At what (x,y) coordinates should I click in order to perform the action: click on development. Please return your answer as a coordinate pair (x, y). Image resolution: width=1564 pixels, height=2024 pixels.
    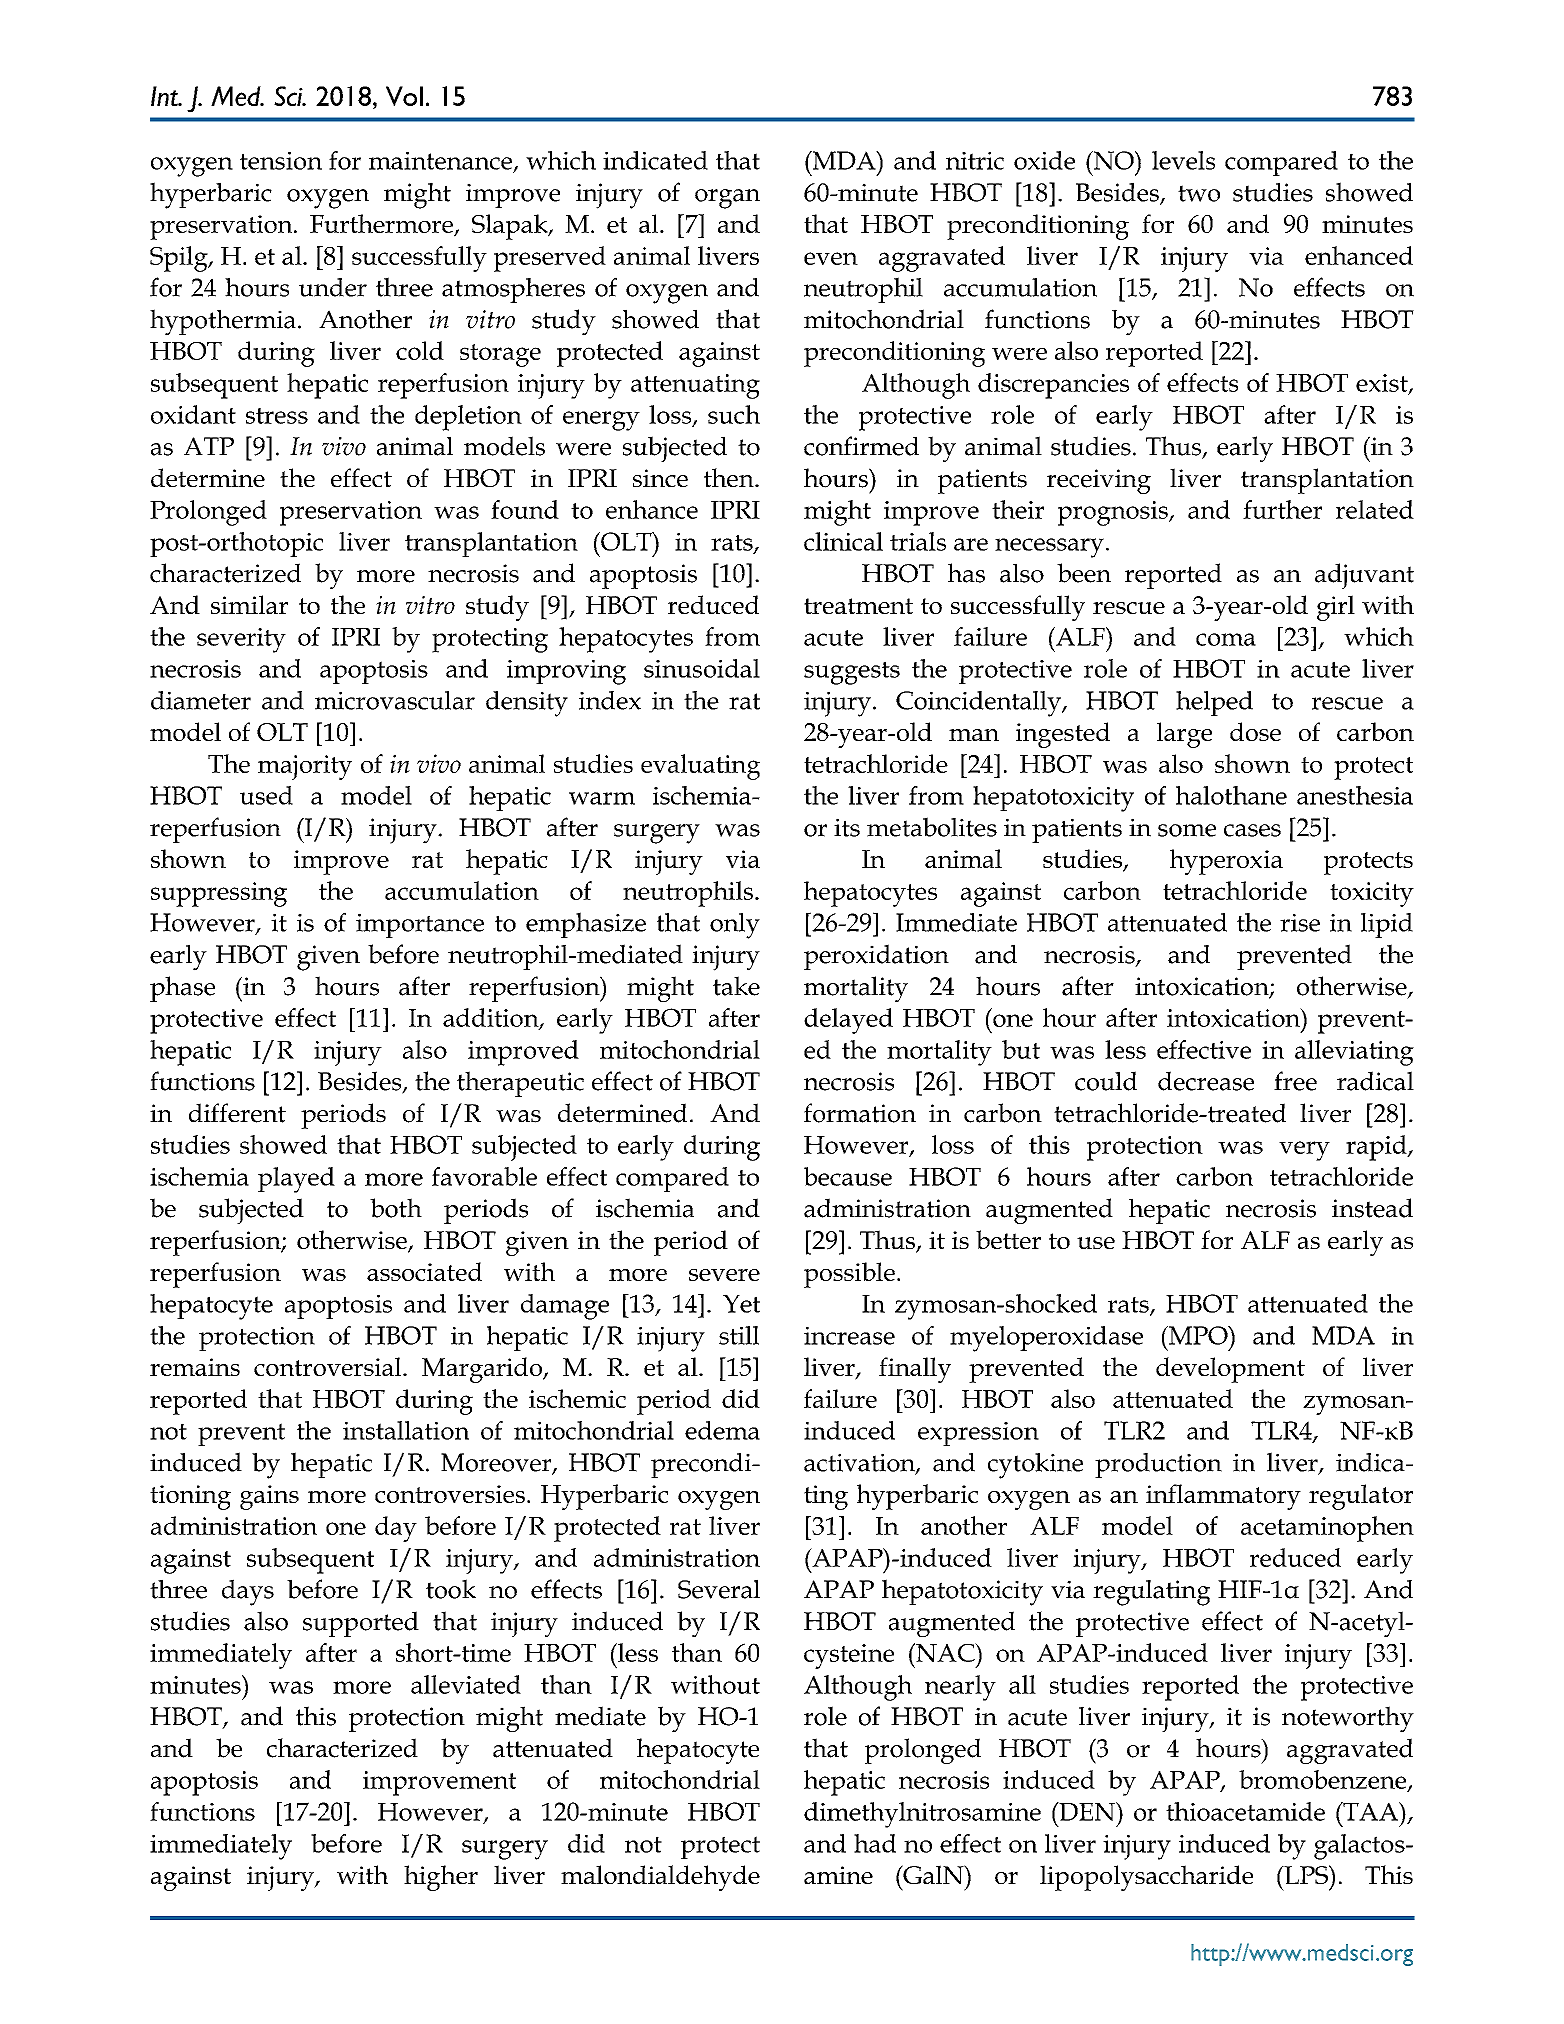
    Looking at the image, I should click on (1230, 1370).
